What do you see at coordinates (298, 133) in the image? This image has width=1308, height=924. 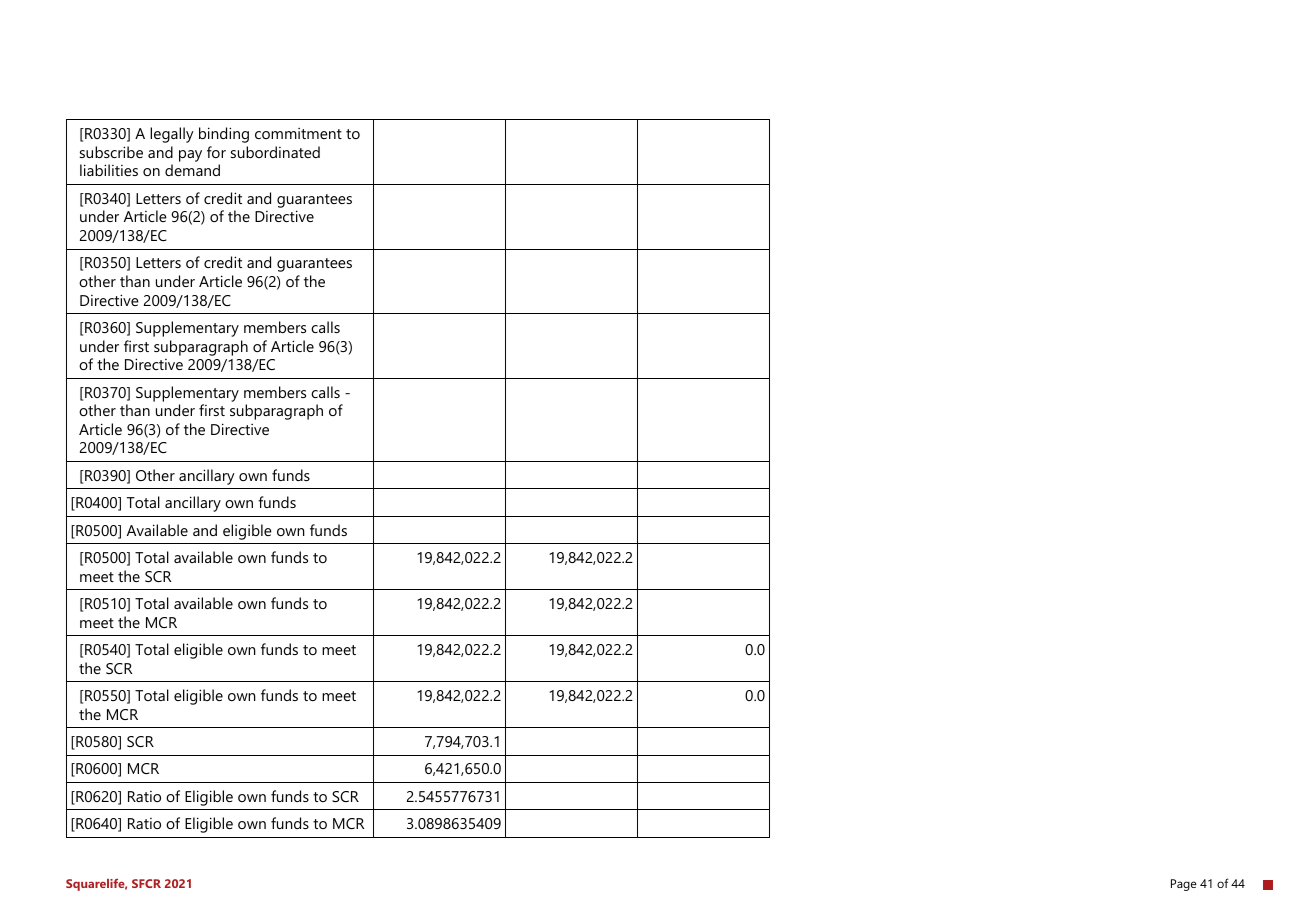 I see `commitment` at bounding box center [298, 133].
